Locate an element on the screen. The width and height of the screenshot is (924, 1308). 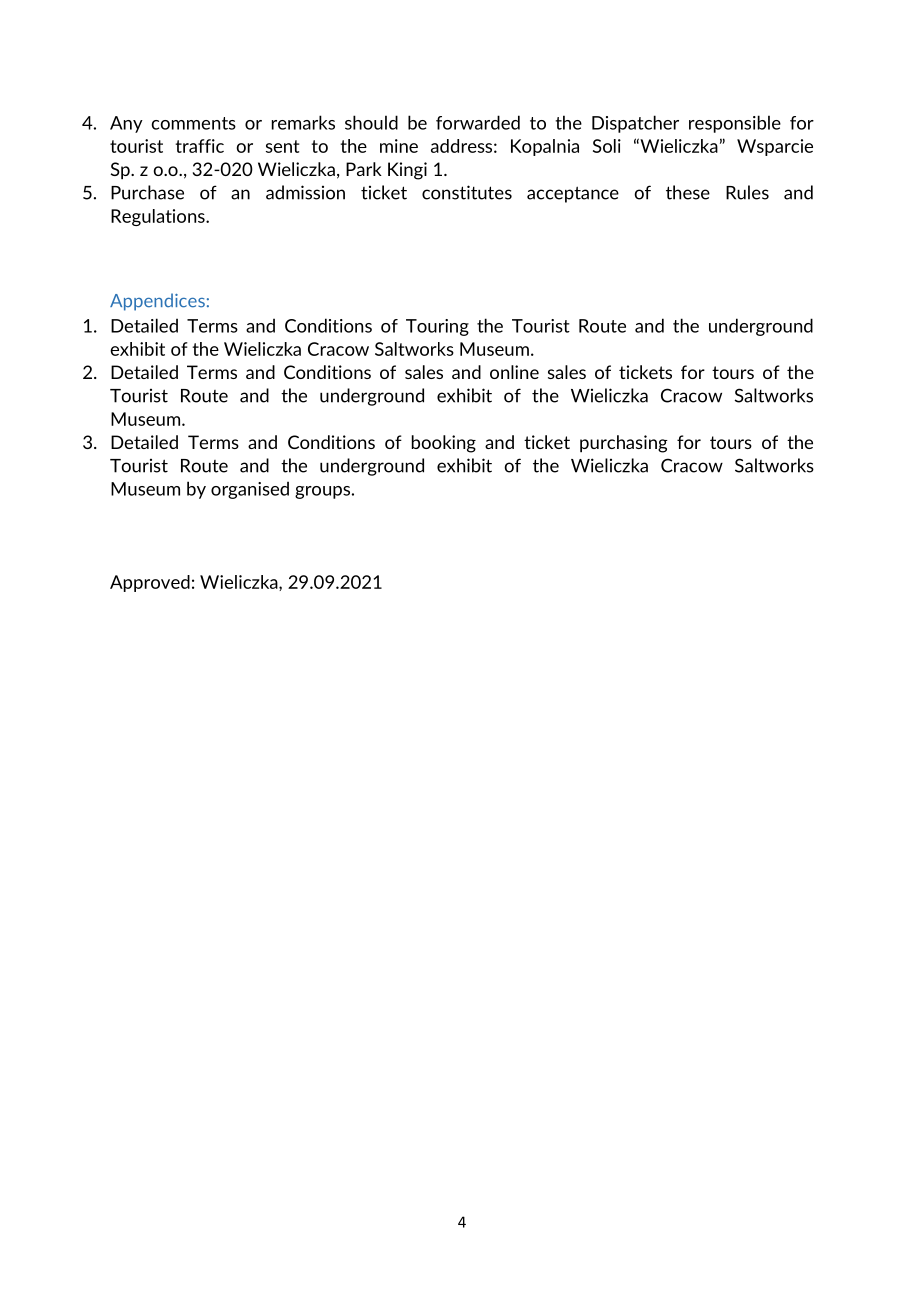
purchasing is located at coordinates (624, 444).
